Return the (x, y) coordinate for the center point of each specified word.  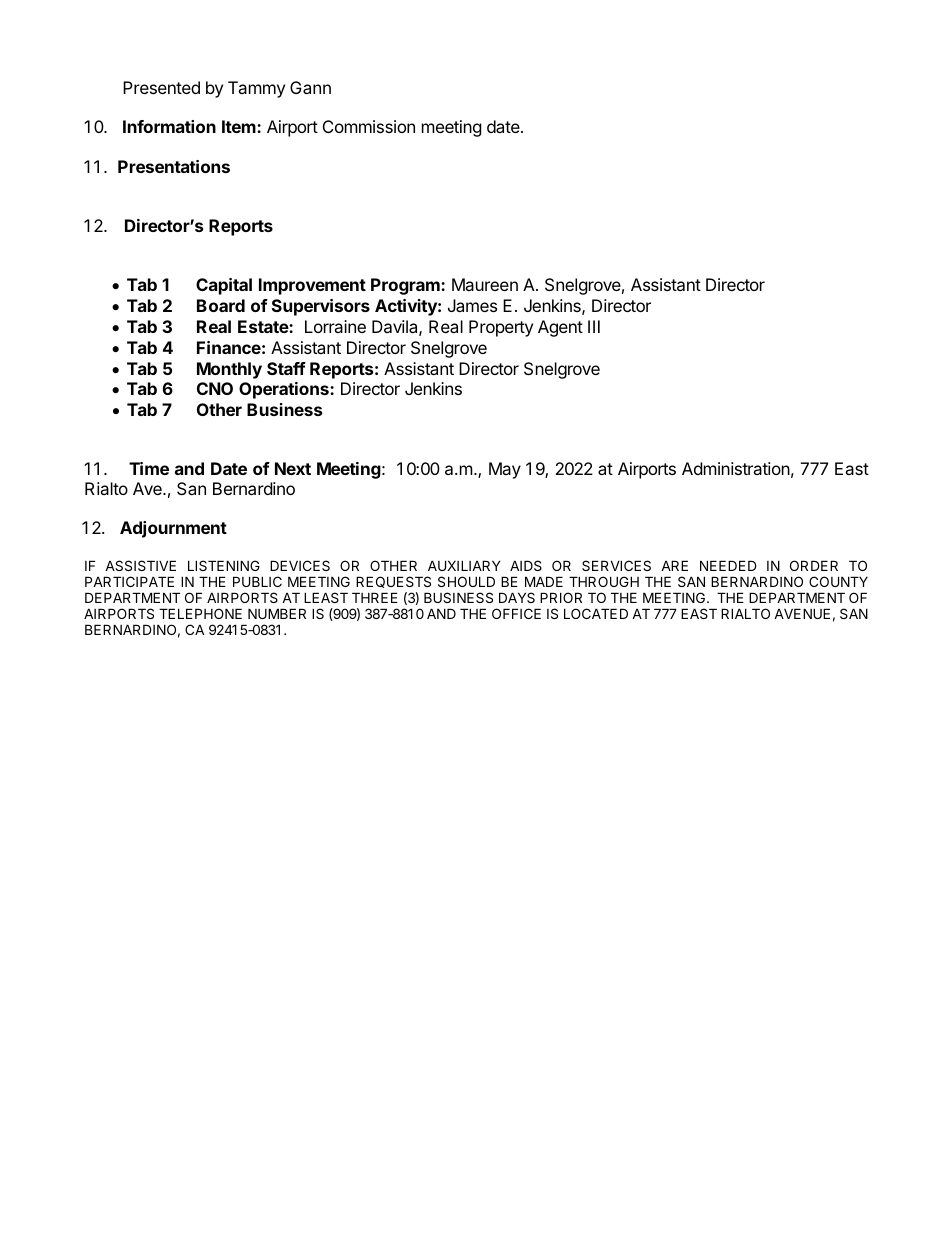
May (505, 470)
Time (149, 468)
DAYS (517, 597)
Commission (369, 126)
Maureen (485, 284)
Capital (224, 286)
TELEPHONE (200, 613)
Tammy (256, 89)
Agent (560, 328)
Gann (310, 87)
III (594, 326)
